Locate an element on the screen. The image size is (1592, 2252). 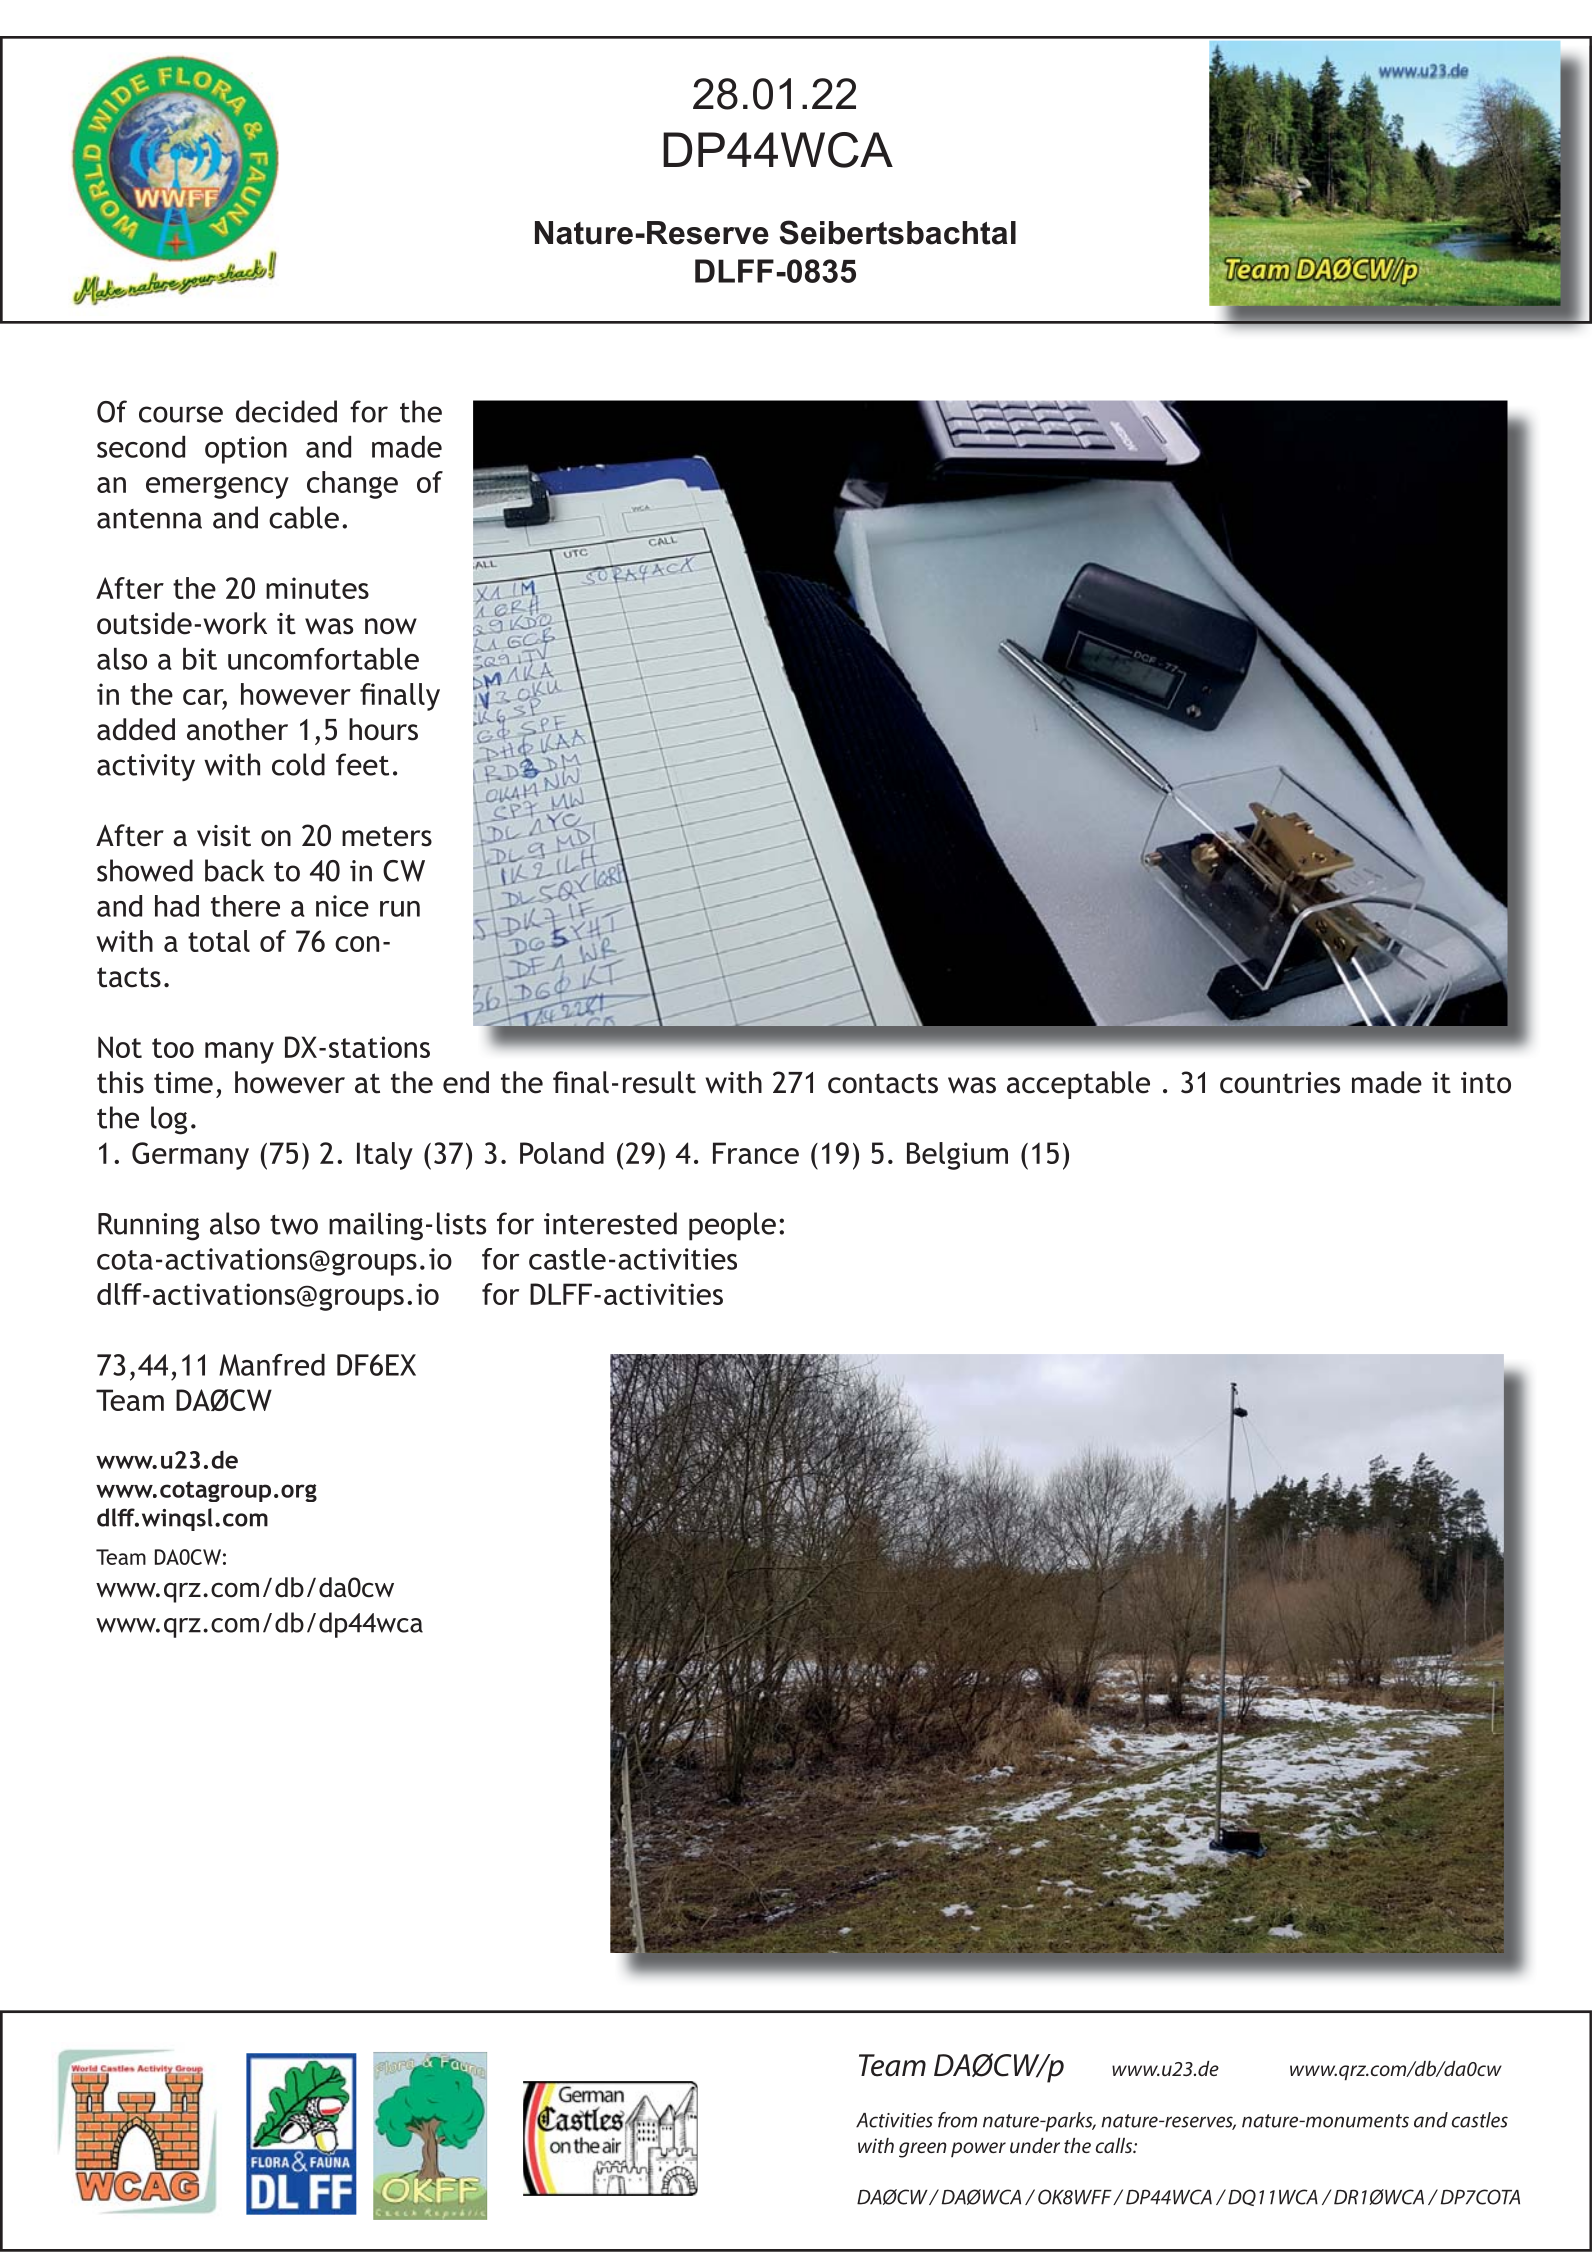
back is located at coordinates (234, 870).
